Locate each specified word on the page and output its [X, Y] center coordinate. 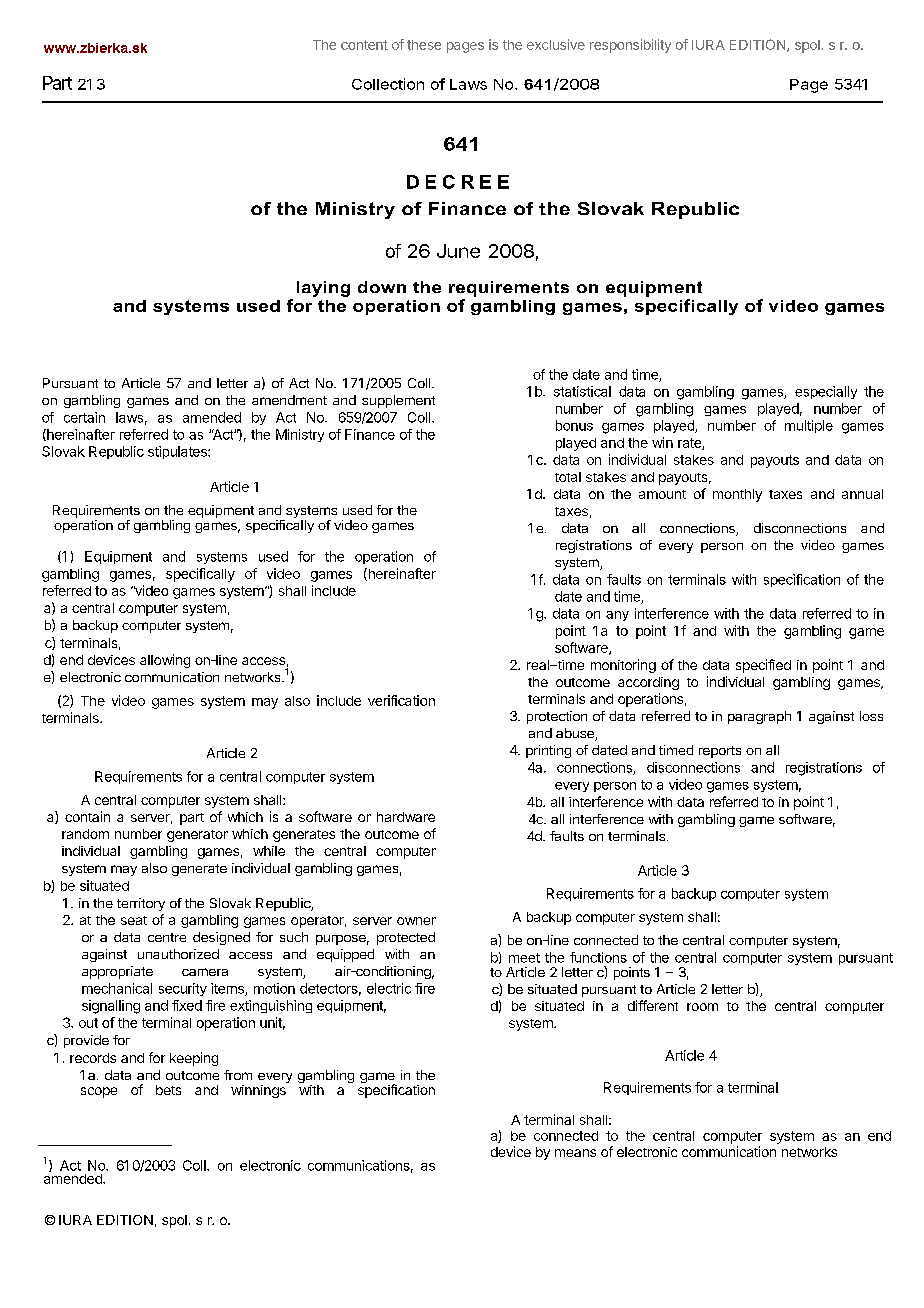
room [702, 1007]
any [617, 616]
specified [763, 666]
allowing [165, 661]
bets [168, 1090]
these [424, 45]
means [575, 1153]
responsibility [630, 46]
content [364, 45]
